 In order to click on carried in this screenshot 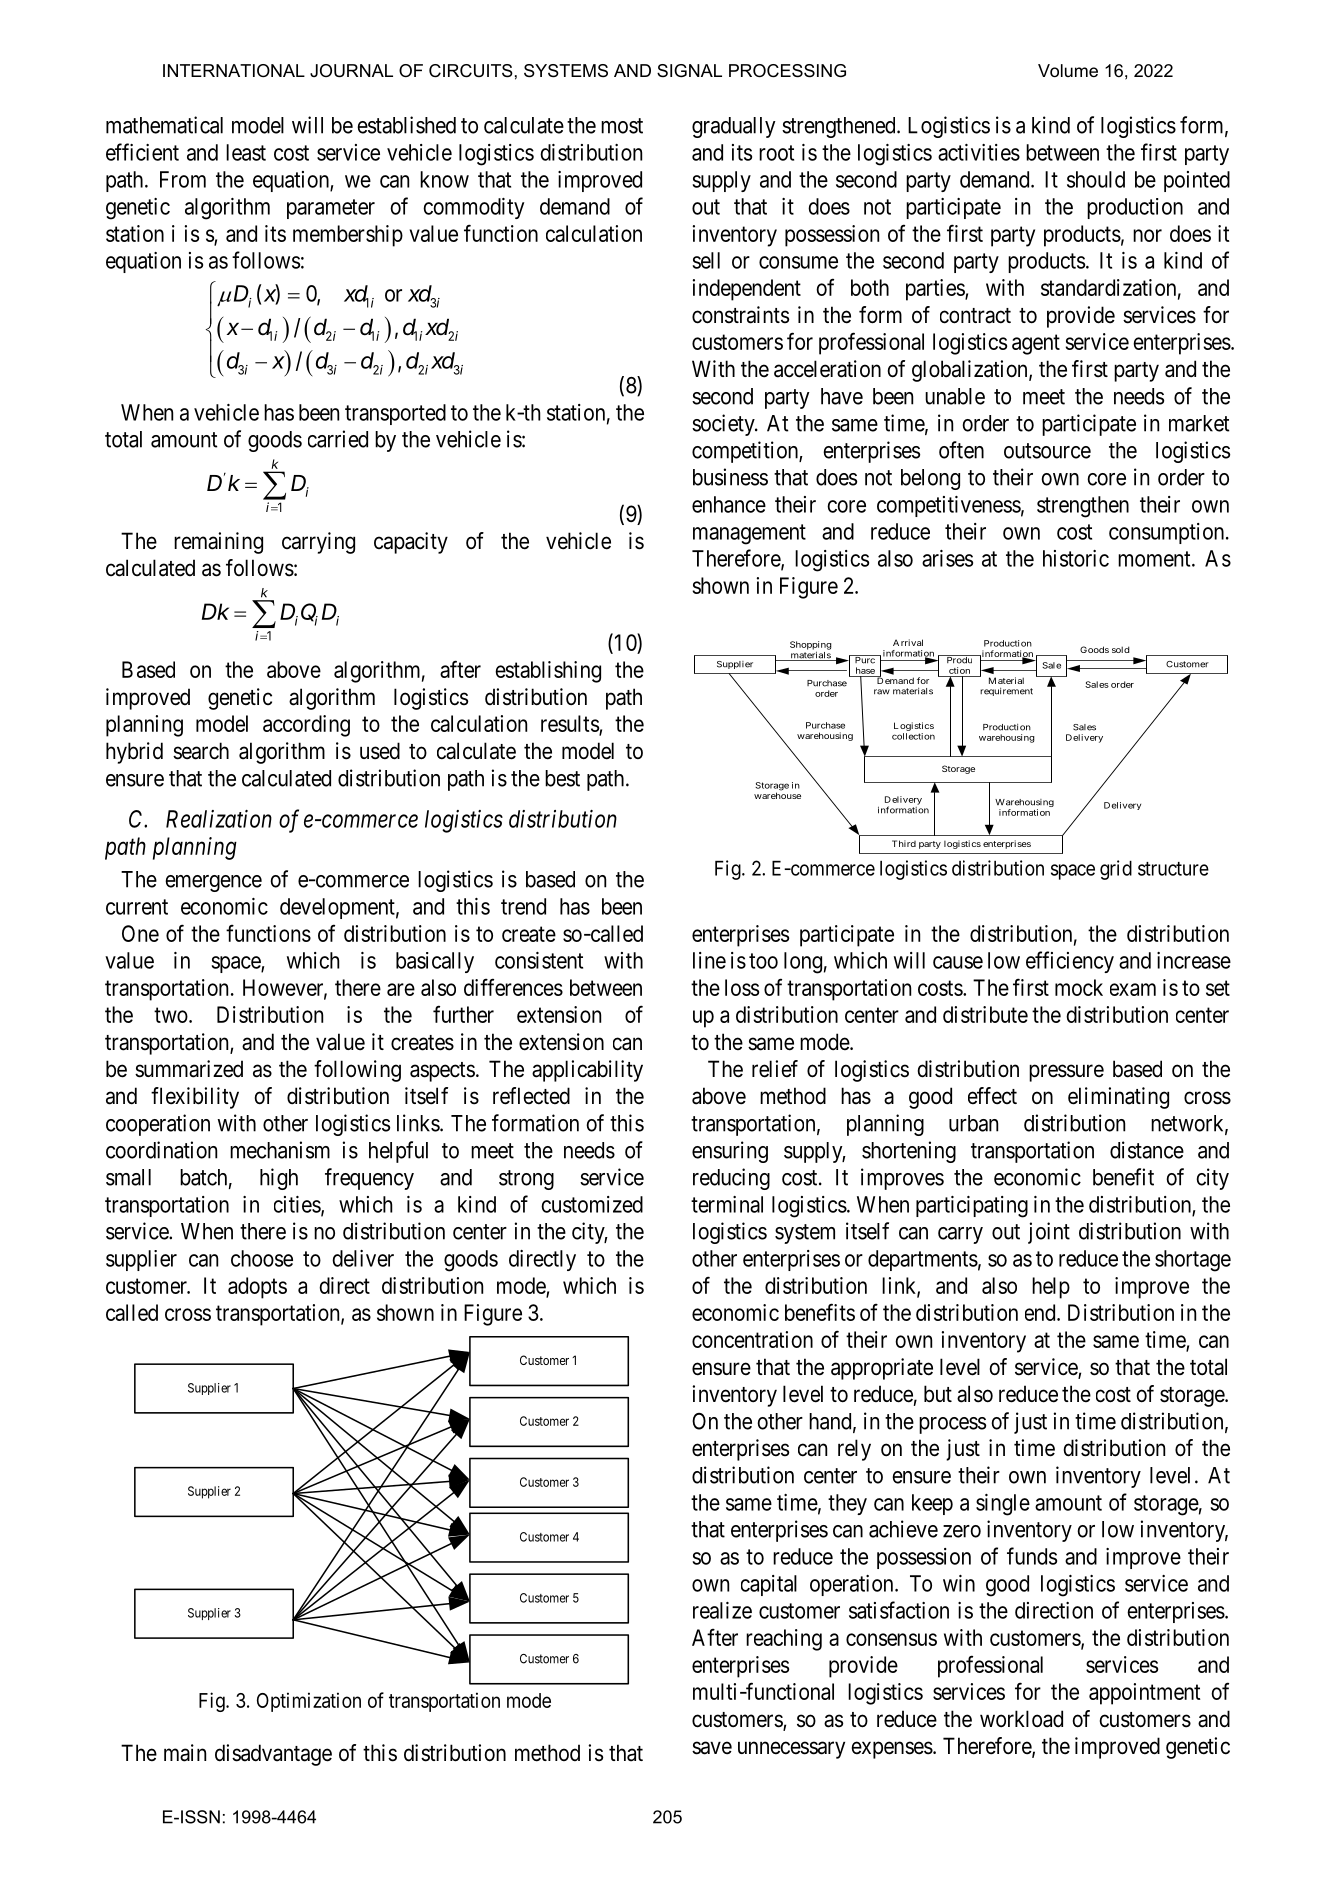, I will do `click(338, 439)`.
